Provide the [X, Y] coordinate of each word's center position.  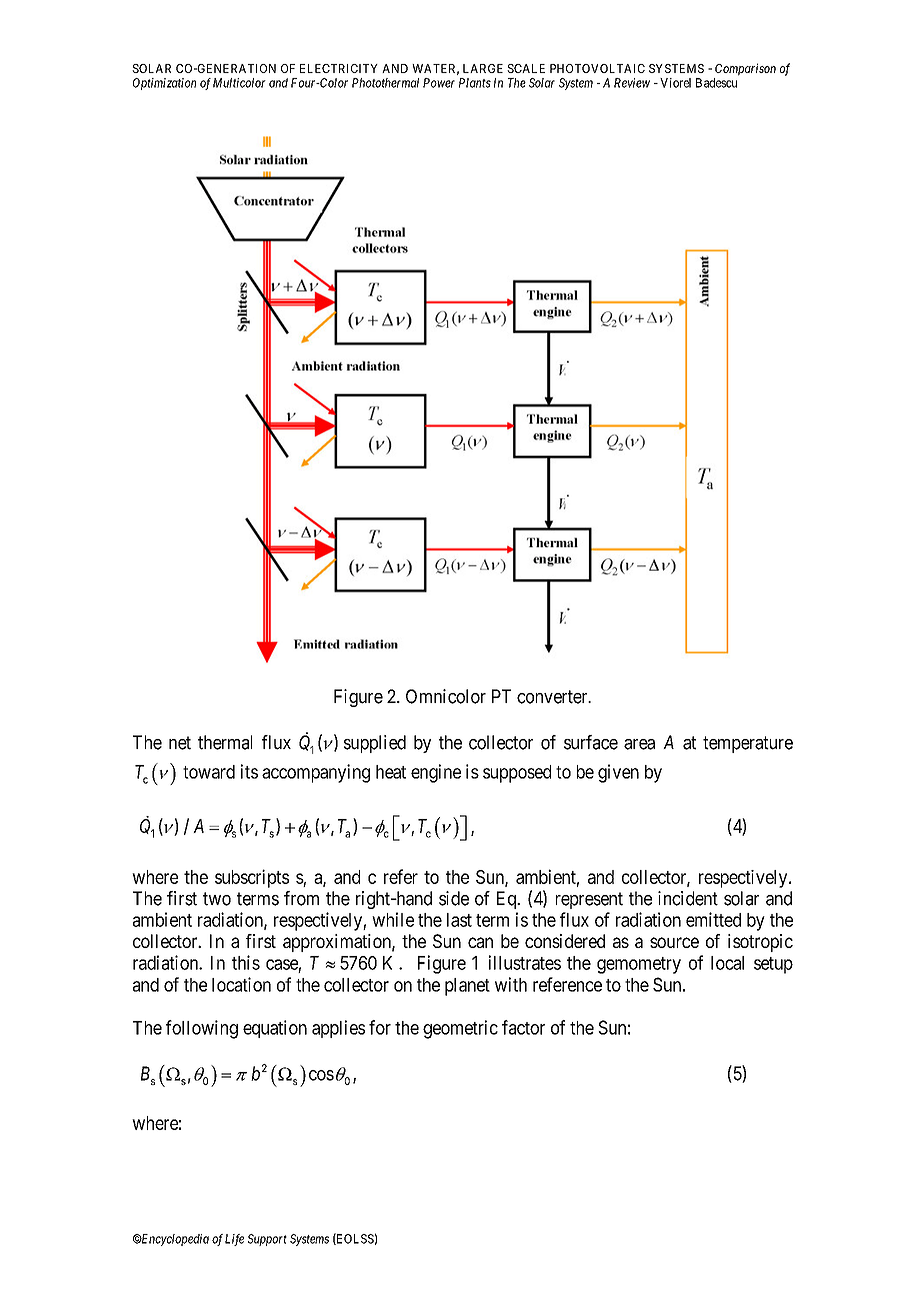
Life [234, 1240]
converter [553, 697]
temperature [748, 744]
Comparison [745, 69]
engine [436, 773]
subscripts [252, 878]
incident [688, 898]
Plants [475, 83]
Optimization [164, 84]
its [249, 771]
